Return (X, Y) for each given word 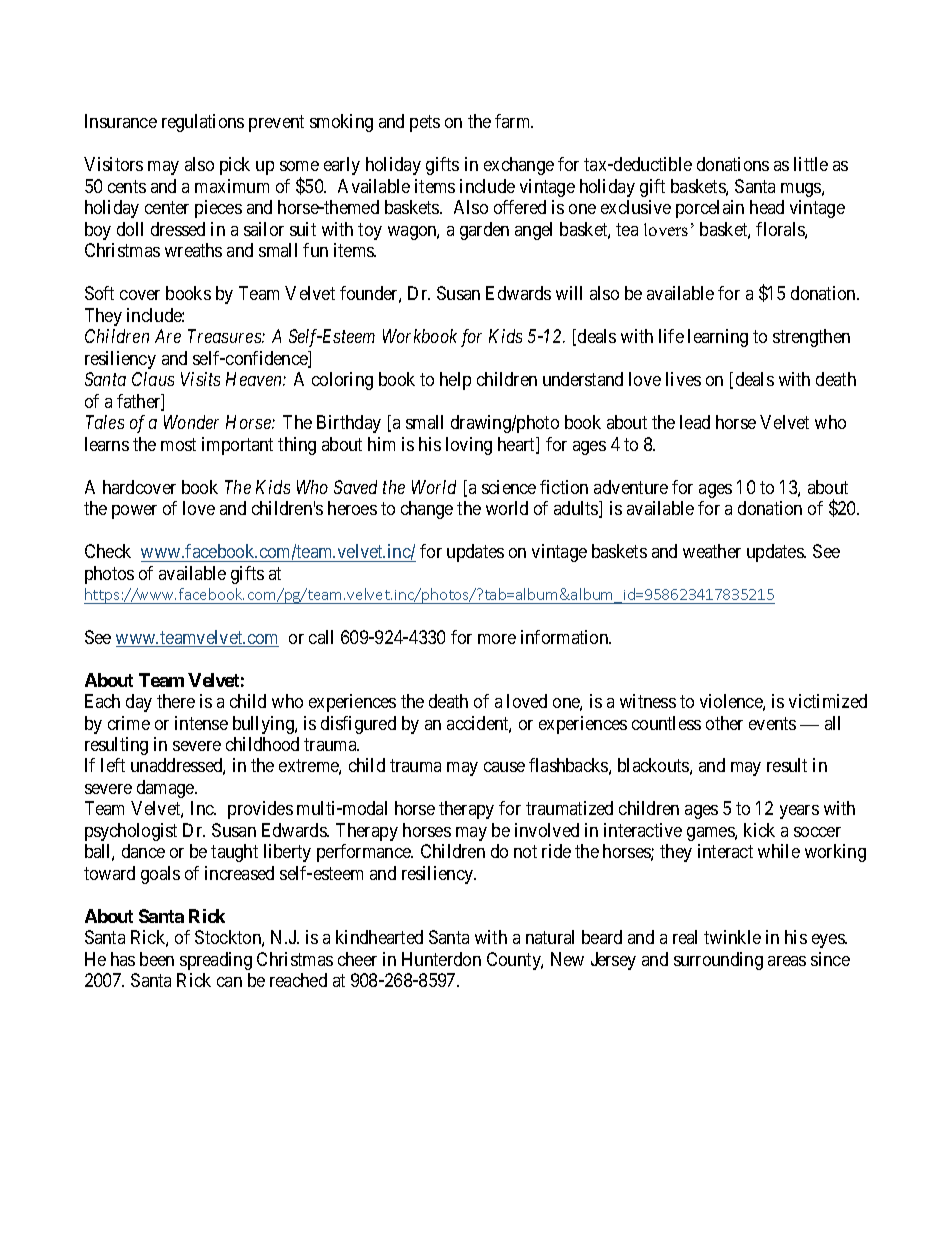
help (455, 381)
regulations (203, 123)
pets (425, 124)
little (811, 164)
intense (201, 723)
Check (108, 551)
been (157, 959)
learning (718, 338)
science (509, 487)
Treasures (225, 336)
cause (504, 767)
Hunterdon (441, 959)
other (724, 723)
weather (712, 551)
